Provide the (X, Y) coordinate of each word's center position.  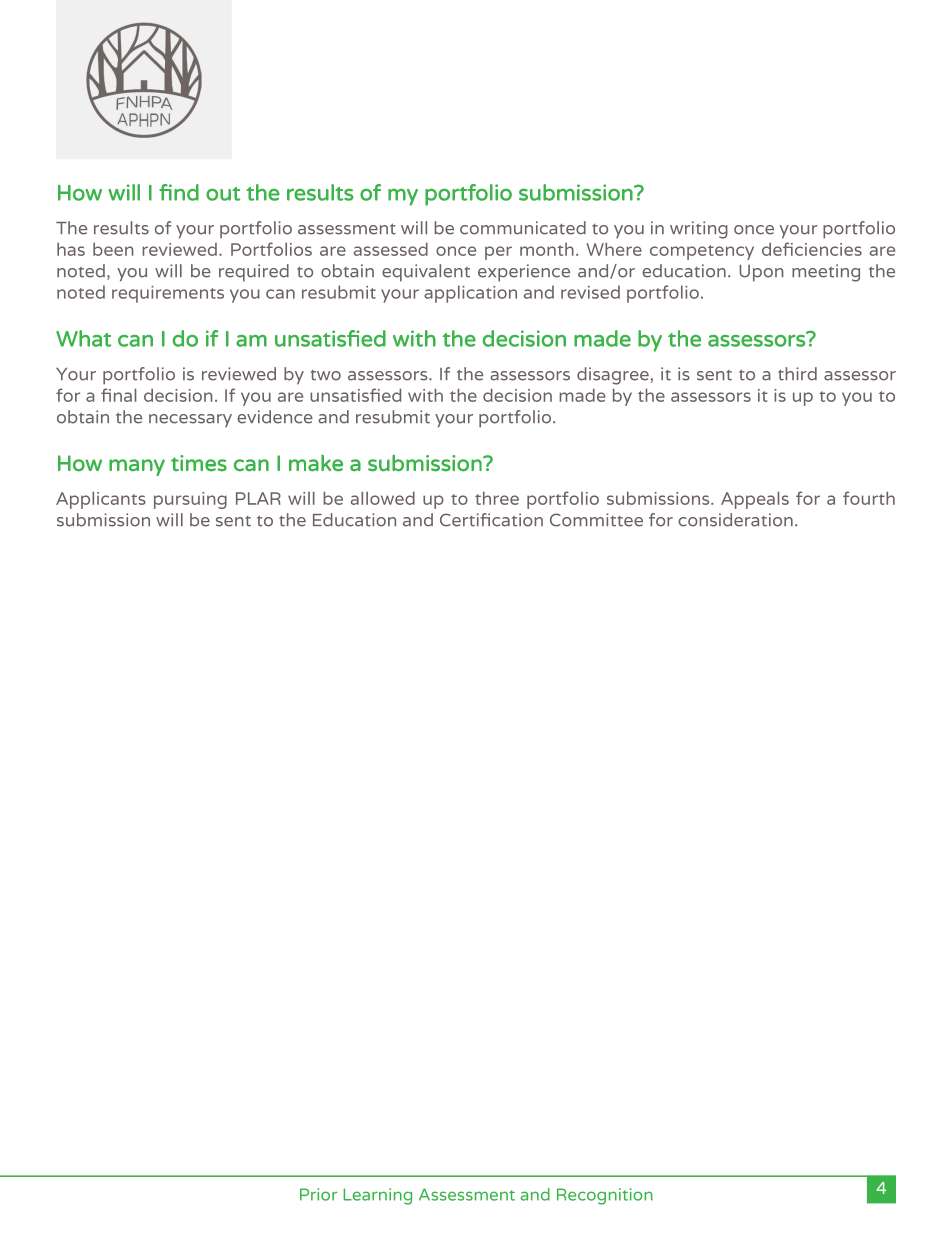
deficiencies (812, 249)
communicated (523, 228)
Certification (491, 520)
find (179, 192)
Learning (377, 1196)
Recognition (605, 1196)
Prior (319, 1194)
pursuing (190, 500)
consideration (735, 520)
